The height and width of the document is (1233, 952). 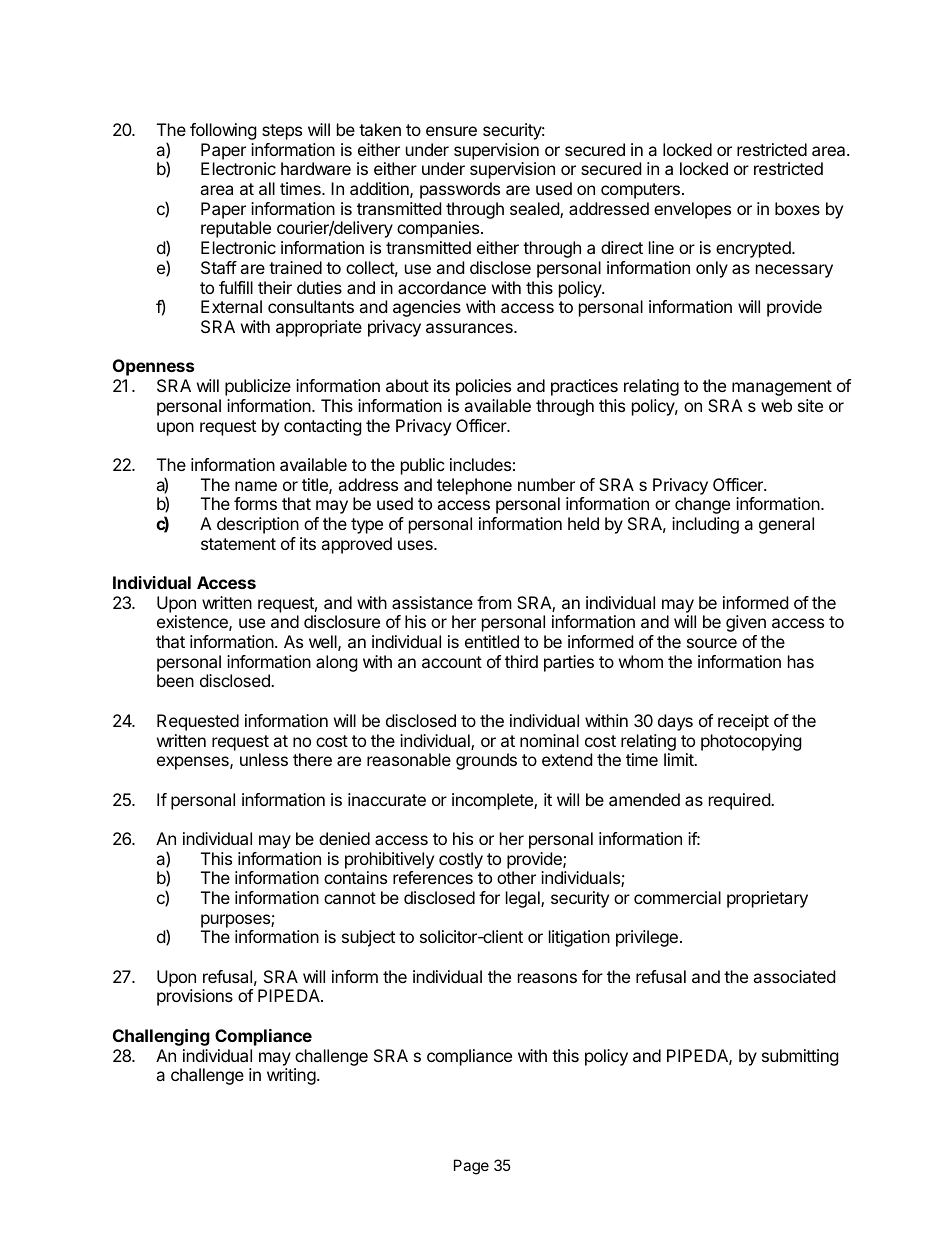 I want to click on account, so click(x=452, y=662).
